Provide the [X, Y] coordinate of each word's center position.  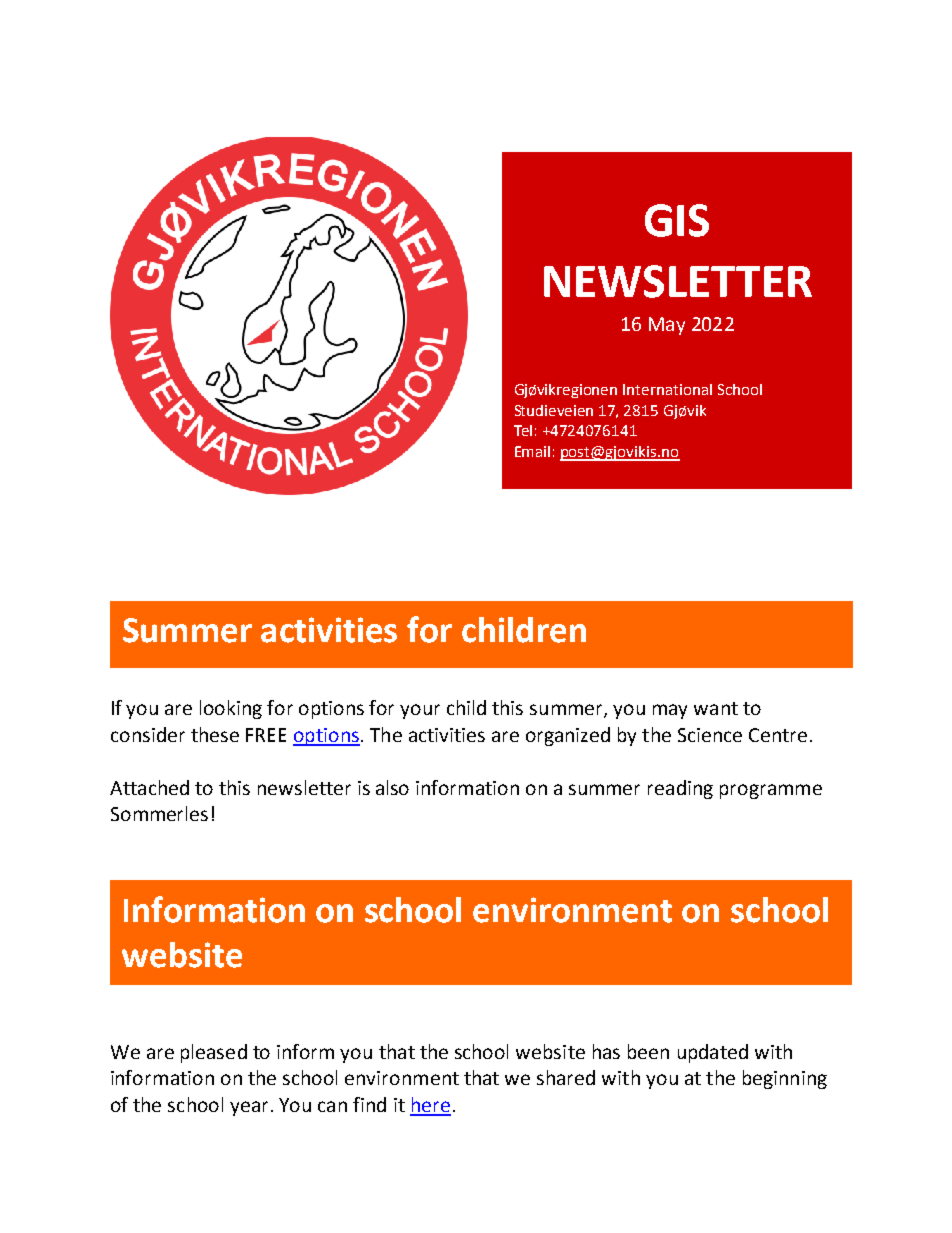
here [430, 1106]
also [392, 787]
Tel [523, 430]
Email [532, 451]
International [667, 389]
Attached [149, 787]
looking [231, 709]
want [716, 708]
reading [680, 789]
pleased [214, 1053]
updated [713, 1053]
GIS [677, 220]
